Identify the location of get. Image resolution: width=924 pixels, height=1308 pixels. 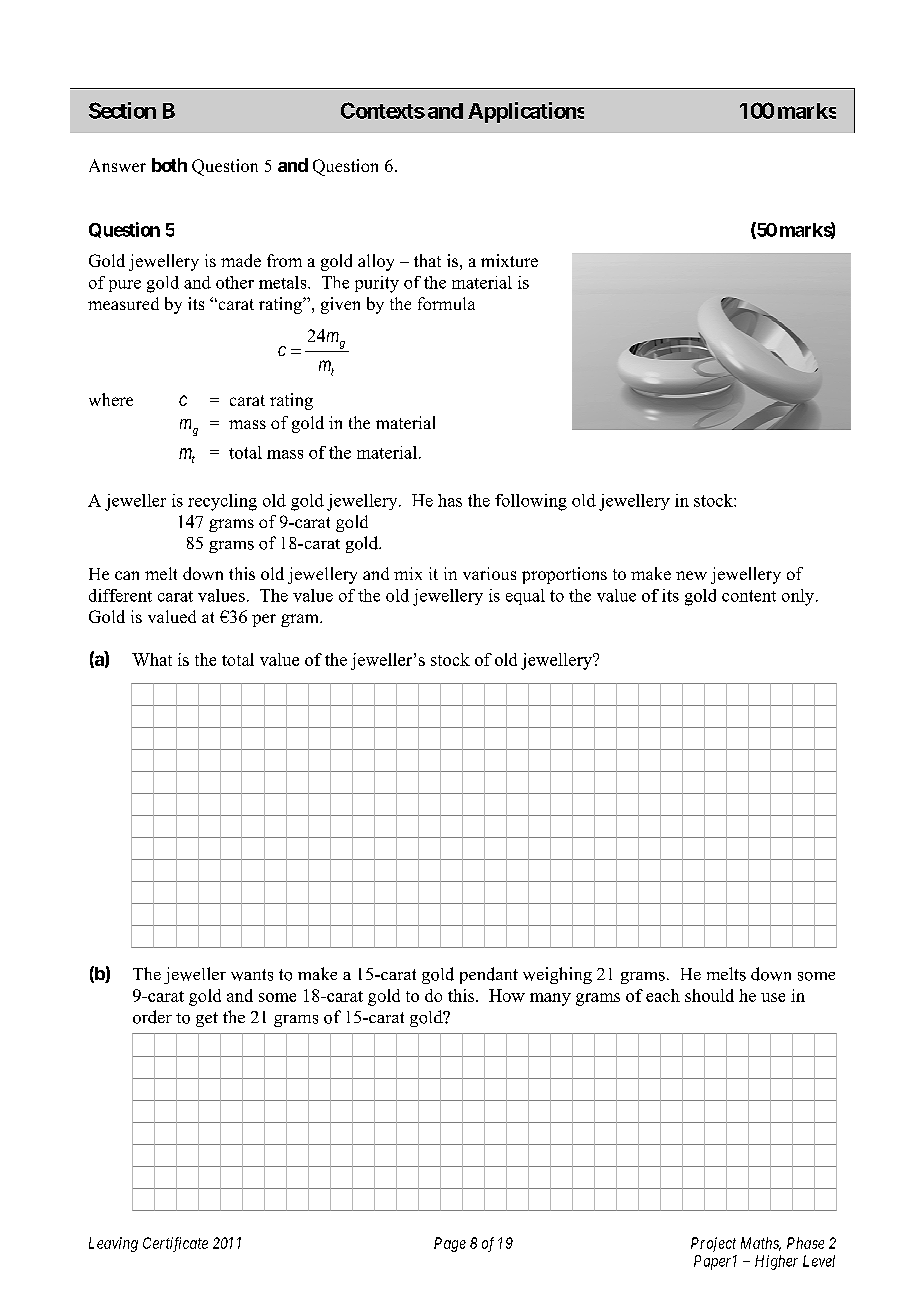
(207, 1019).
